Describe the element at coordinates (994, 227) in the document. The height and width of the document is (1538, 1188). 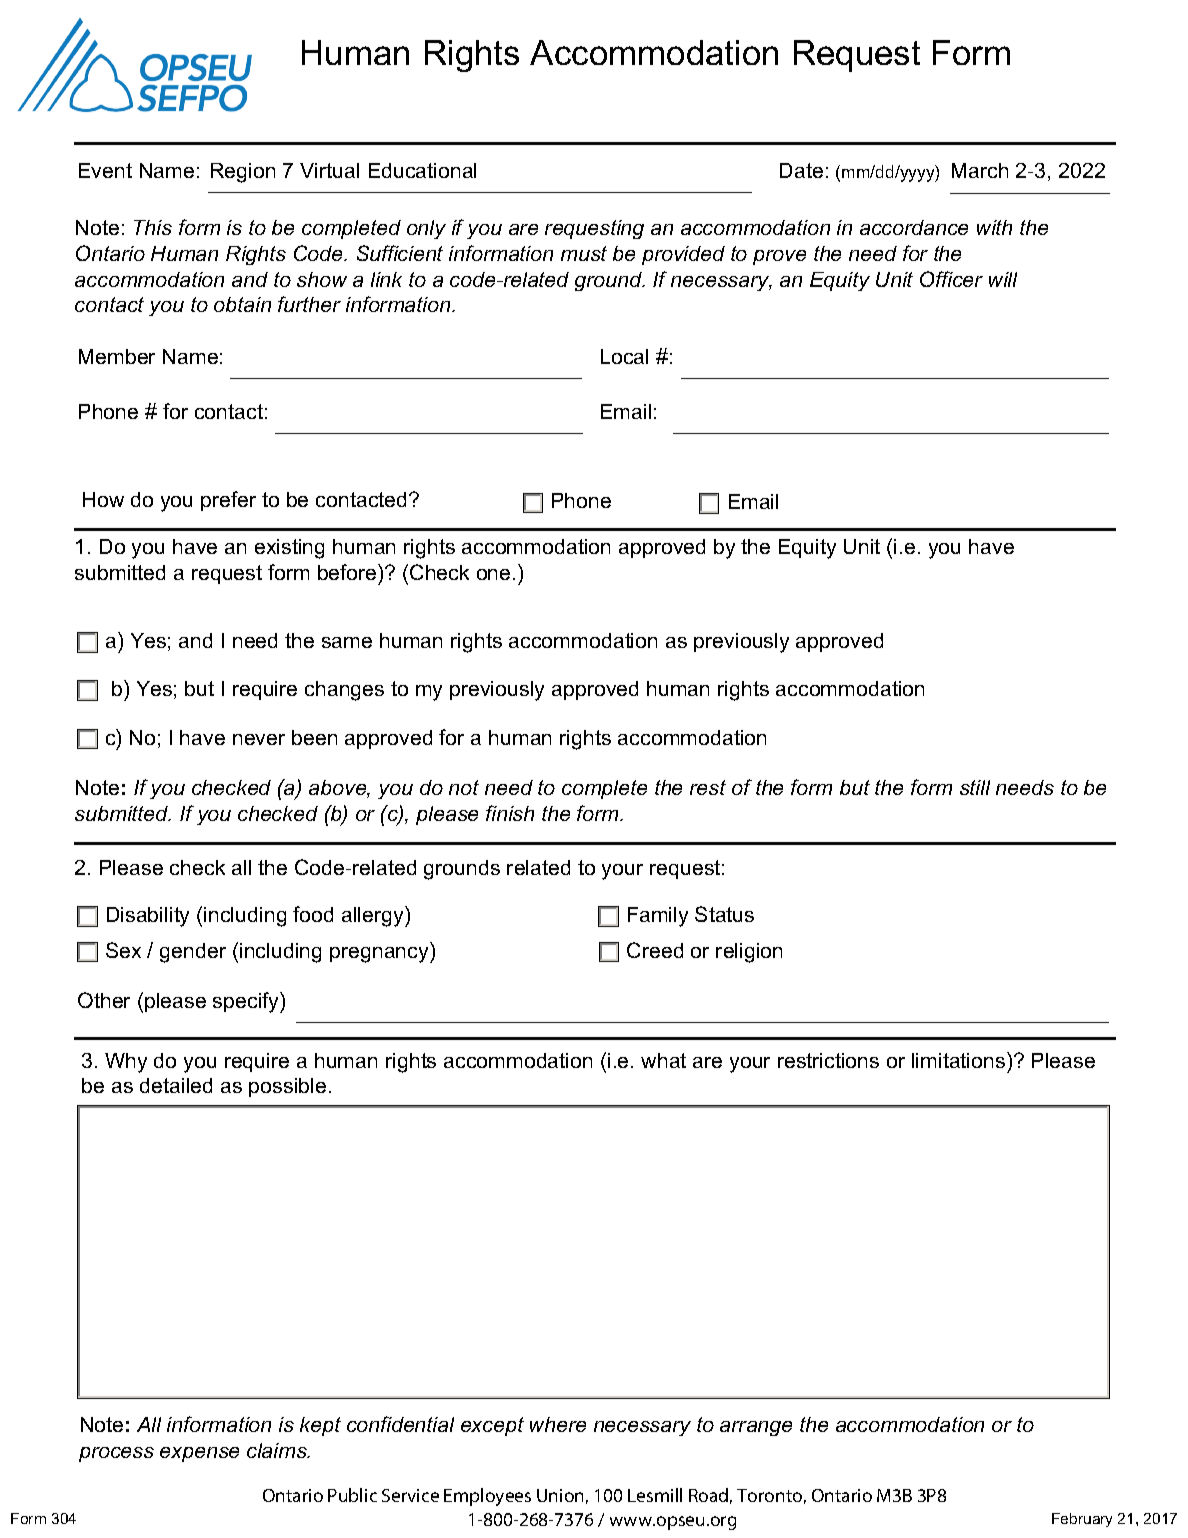
I see `with` at that location.
